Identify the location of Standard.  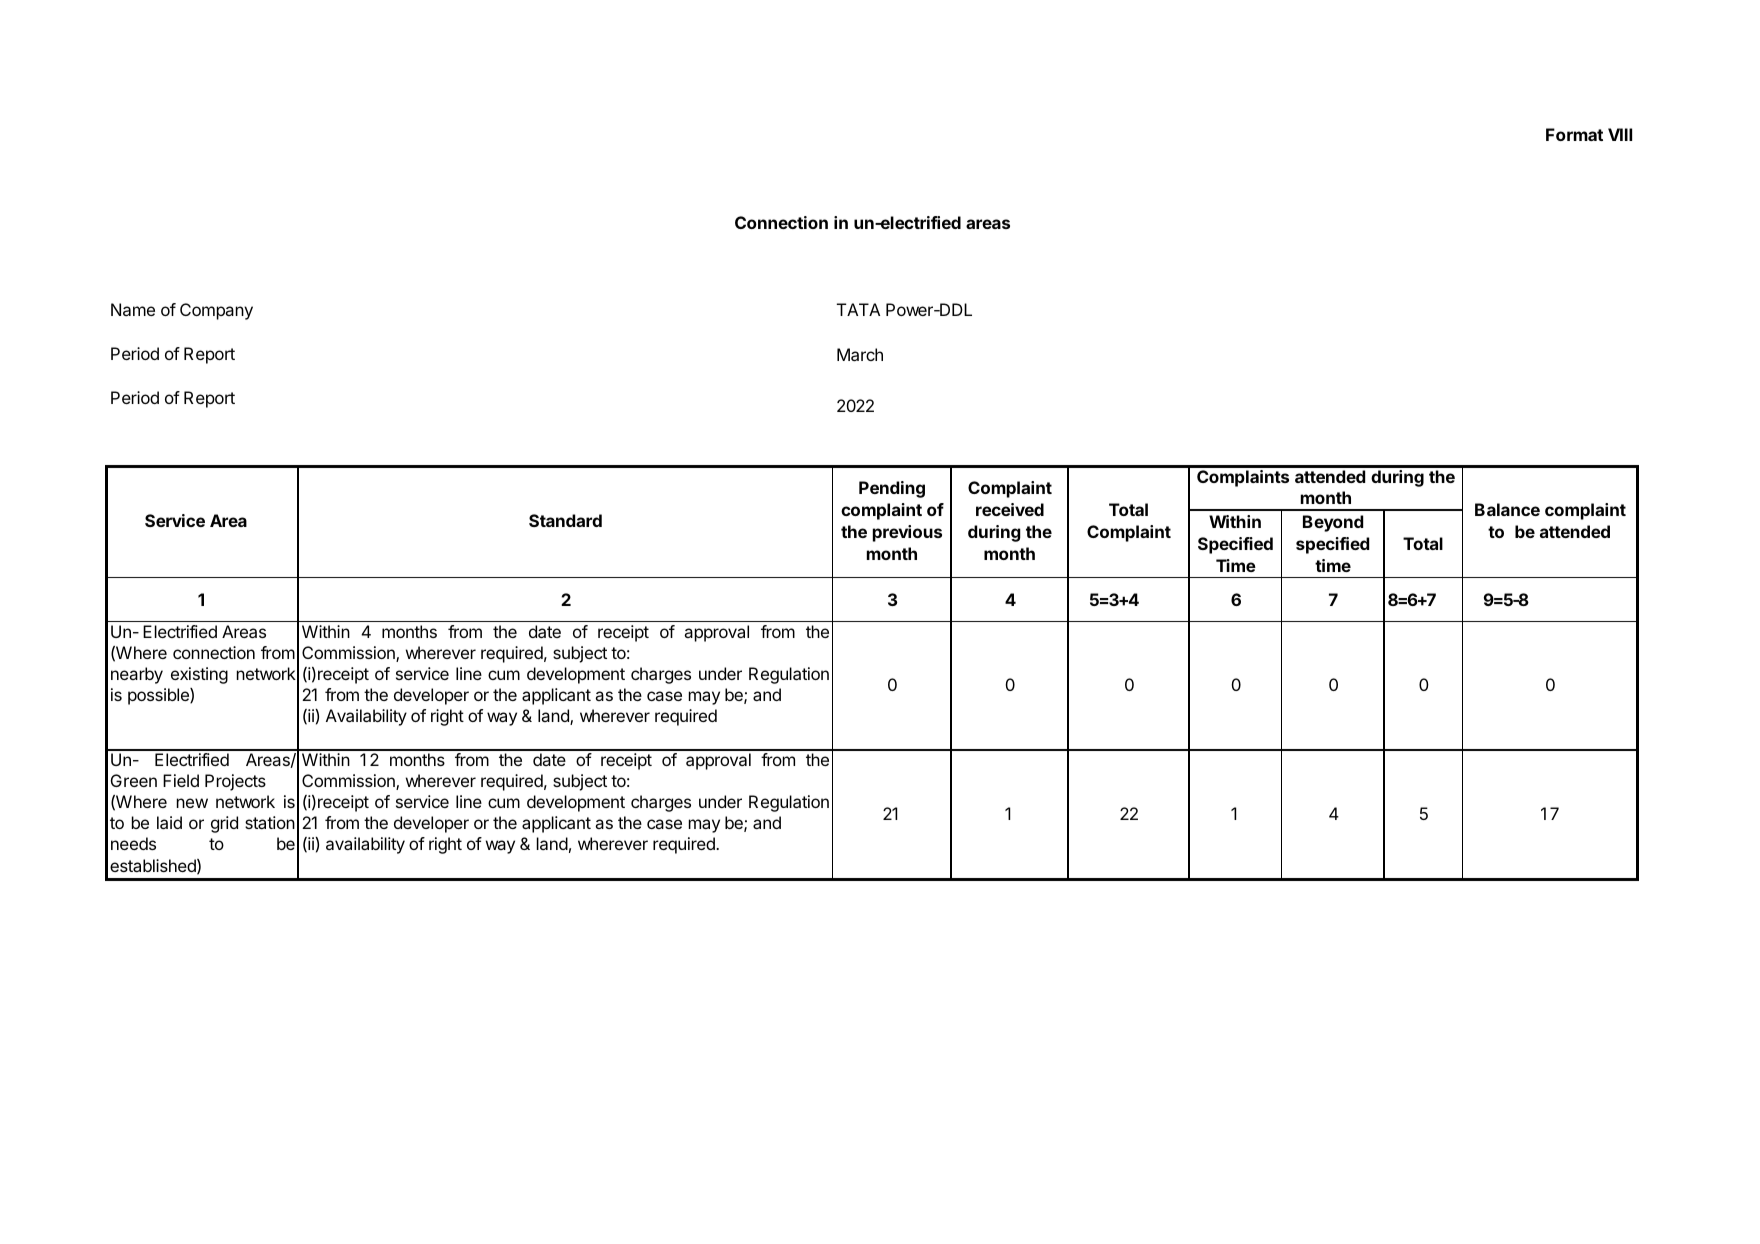
(565, 520).
